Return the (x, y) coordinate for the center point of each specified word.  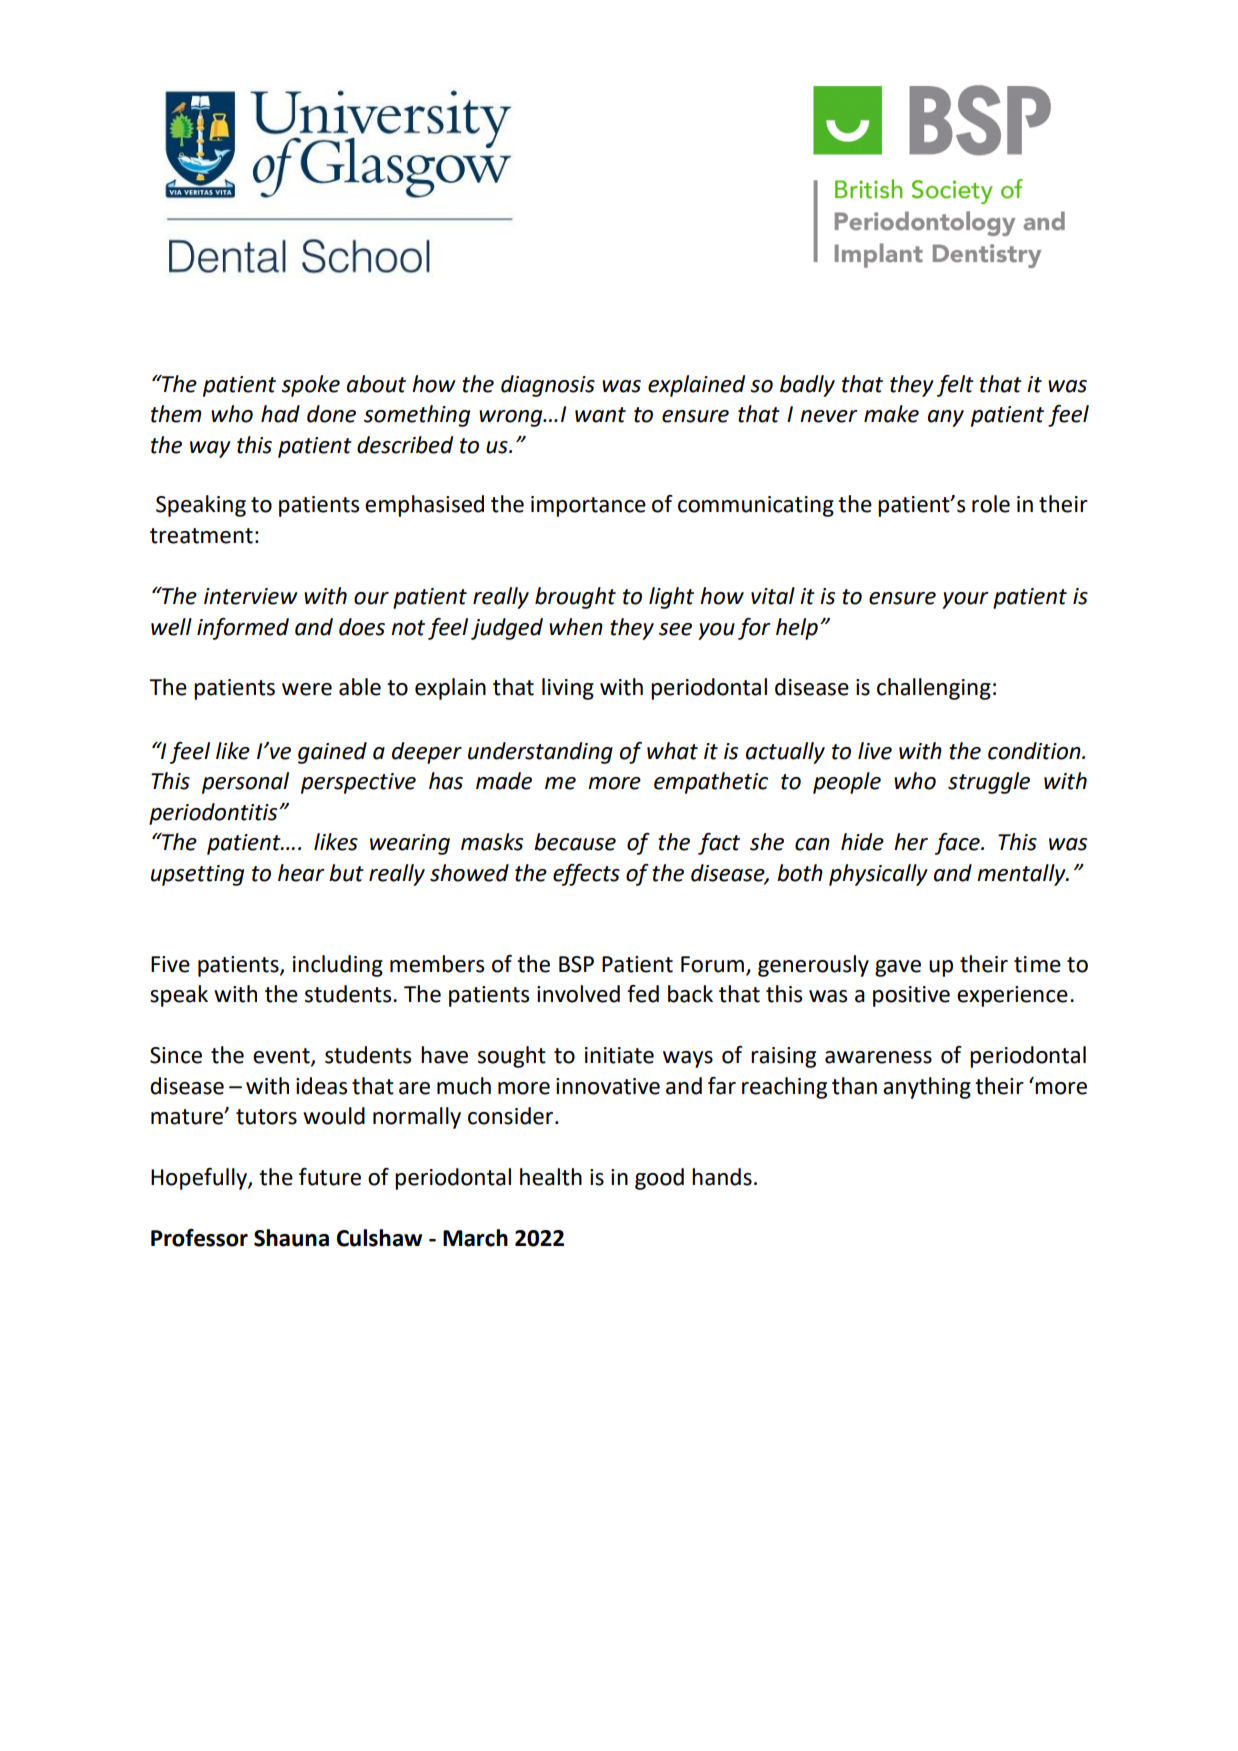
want (600, 415)
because (575, 842)
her (911, 842)
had (280, 414)
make (891, 414)
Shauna (291, 1238)
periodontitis (214, 814)
